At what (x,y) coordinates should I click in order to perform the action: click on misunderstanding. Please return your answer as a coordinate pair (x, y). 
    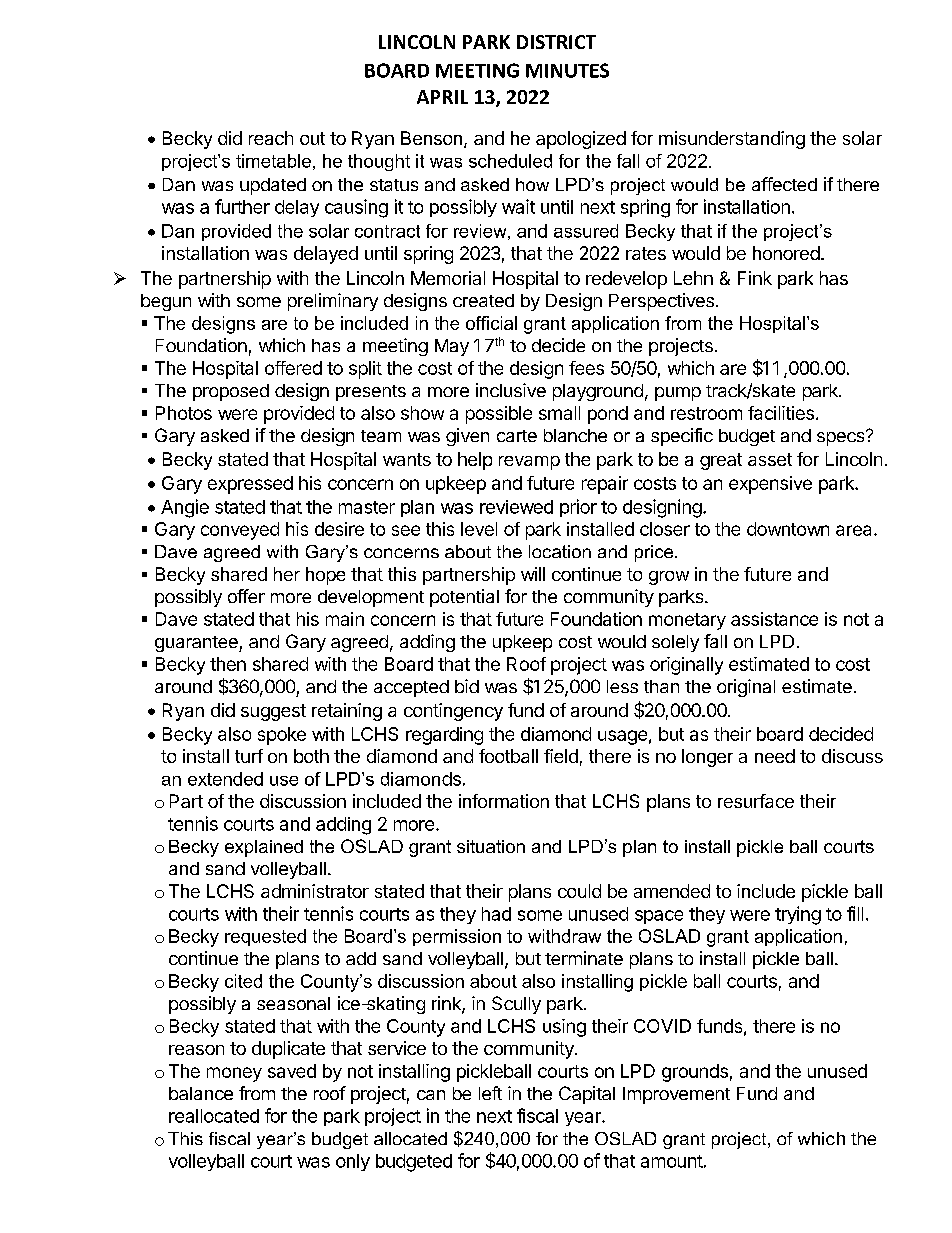
    Looking at the image, I should click on (732, 140).
